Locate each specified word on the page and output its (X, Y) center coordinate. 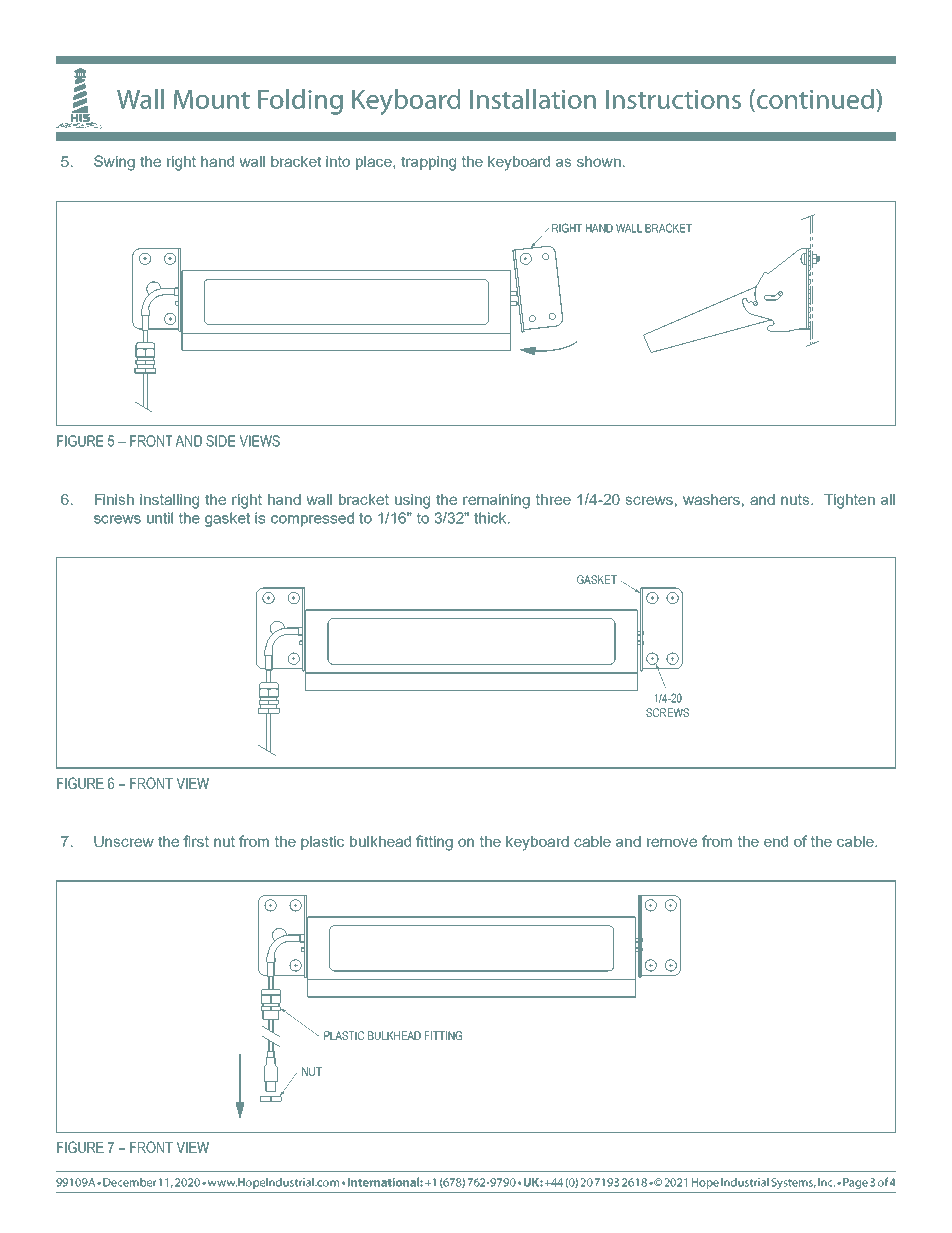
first (196, 841)
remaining (496, 501)
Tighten (849, 501)
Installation (533, 99)
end (776, 841)
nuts (796, 499)
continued (814, 100)
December (130, 1182)
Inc (826, 1182)
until (160, 518)
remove (672, 842)
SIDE (221, 441)
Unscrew (124, 841)
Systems (793, 1183)
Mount (211, 99)
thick (491, 518)
